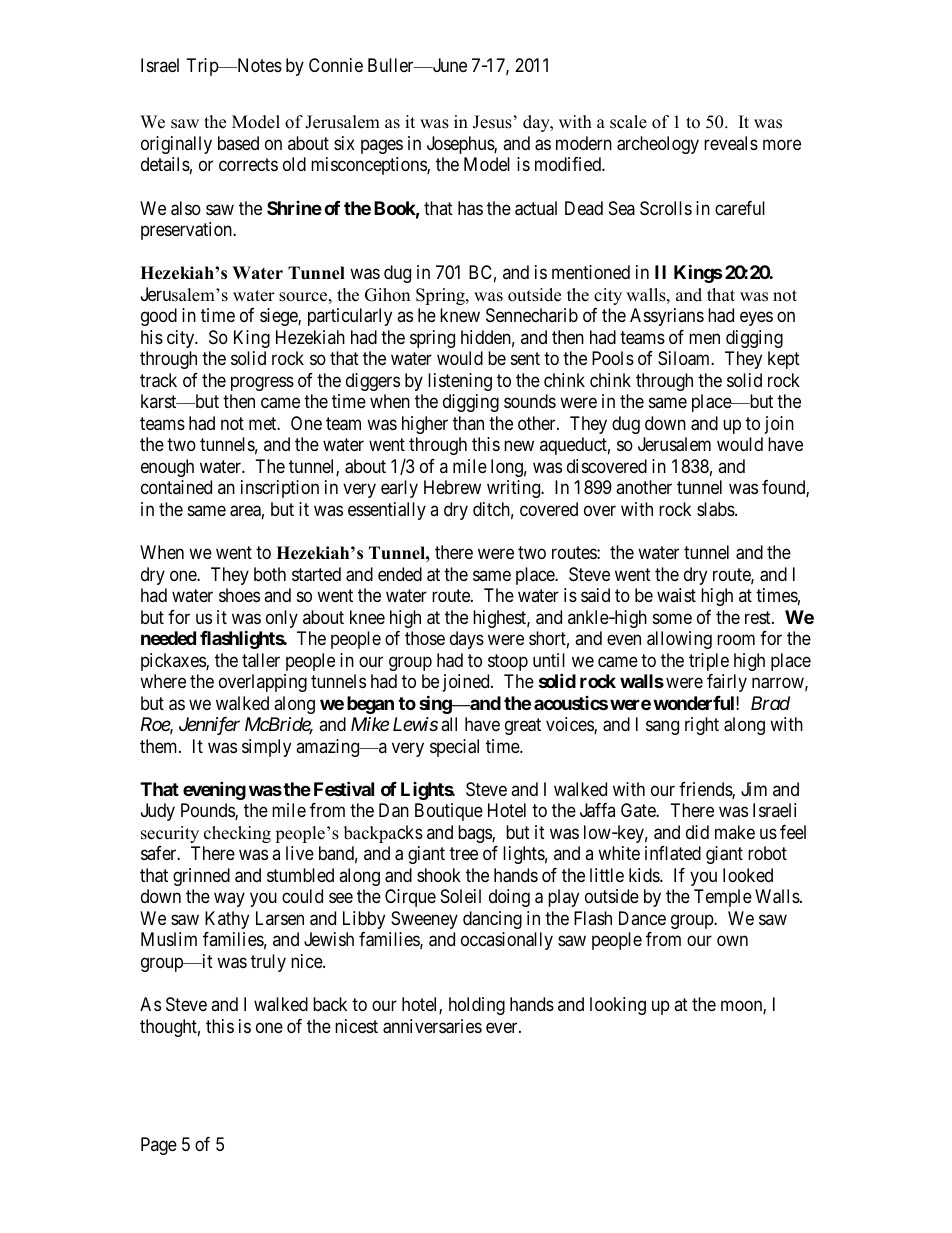 This image has width=952, height=1233. Describe the element at coordinates (492, 122) in the image. I see `Jesus` at that location.
